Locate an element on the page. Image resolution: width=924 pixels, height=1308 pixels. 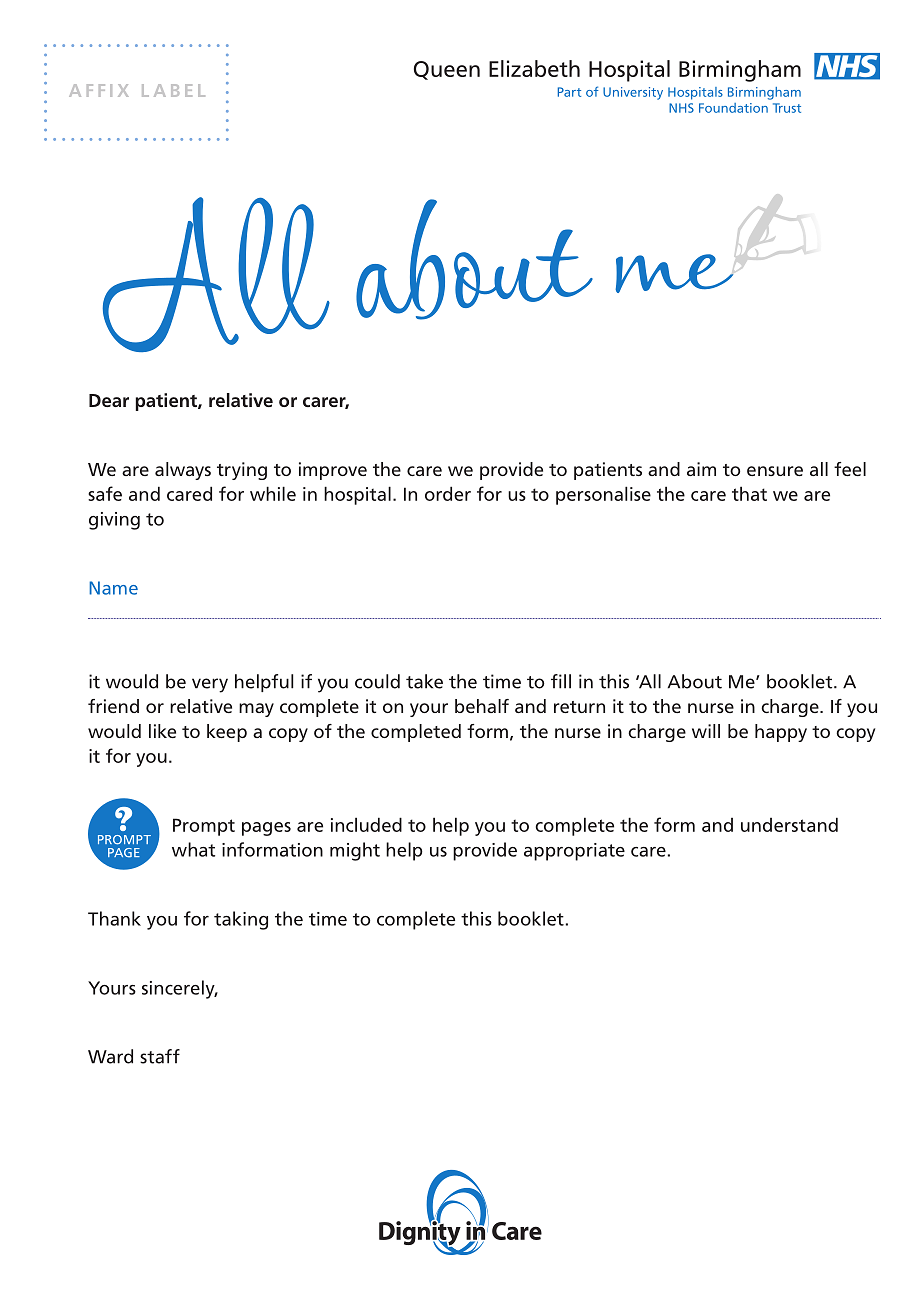
appropriate is located at coordinates (574, 852).
